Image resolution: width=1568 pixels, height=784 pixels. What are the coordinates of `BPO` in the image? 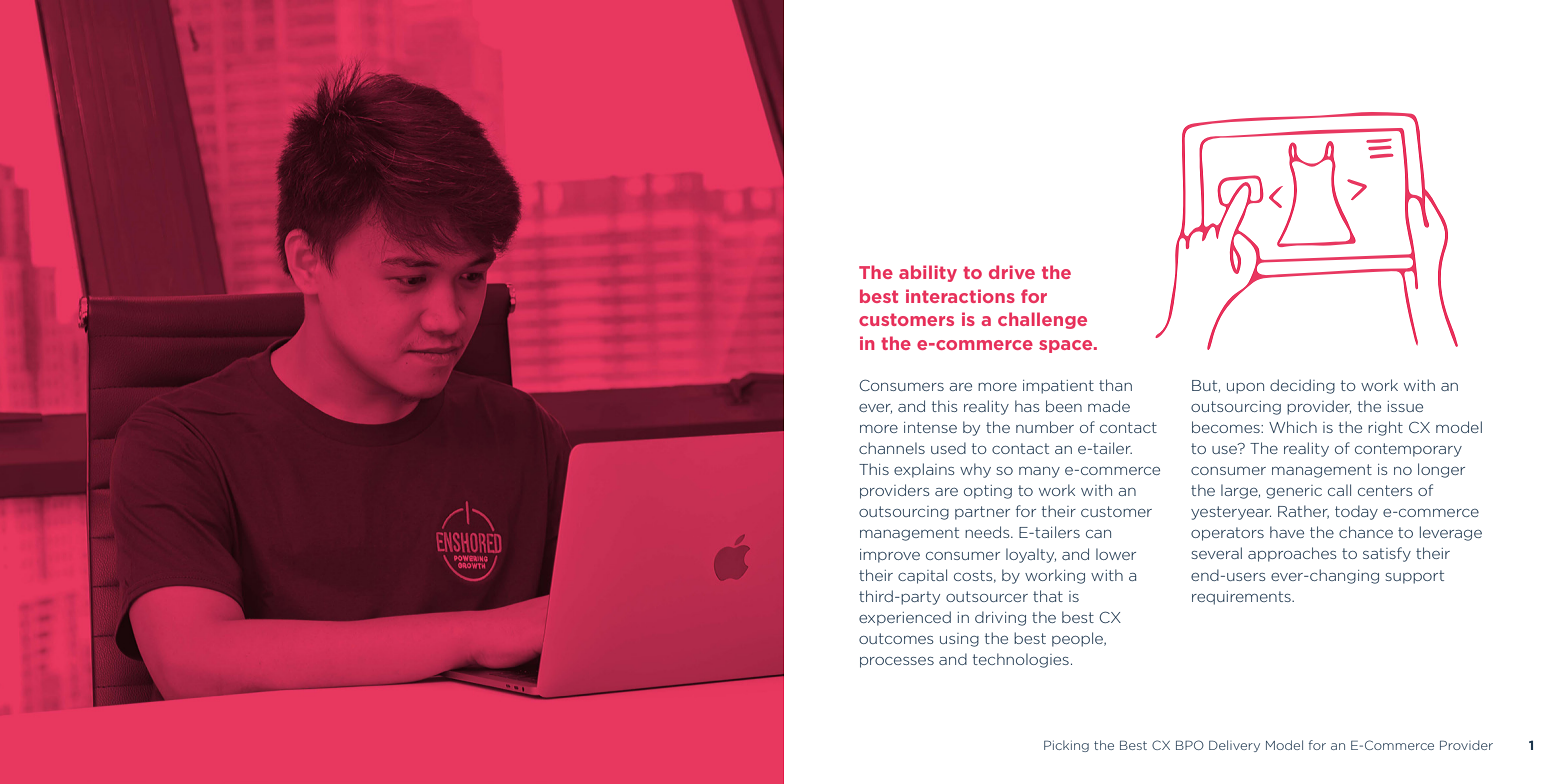 It's located at (1190, 745).
